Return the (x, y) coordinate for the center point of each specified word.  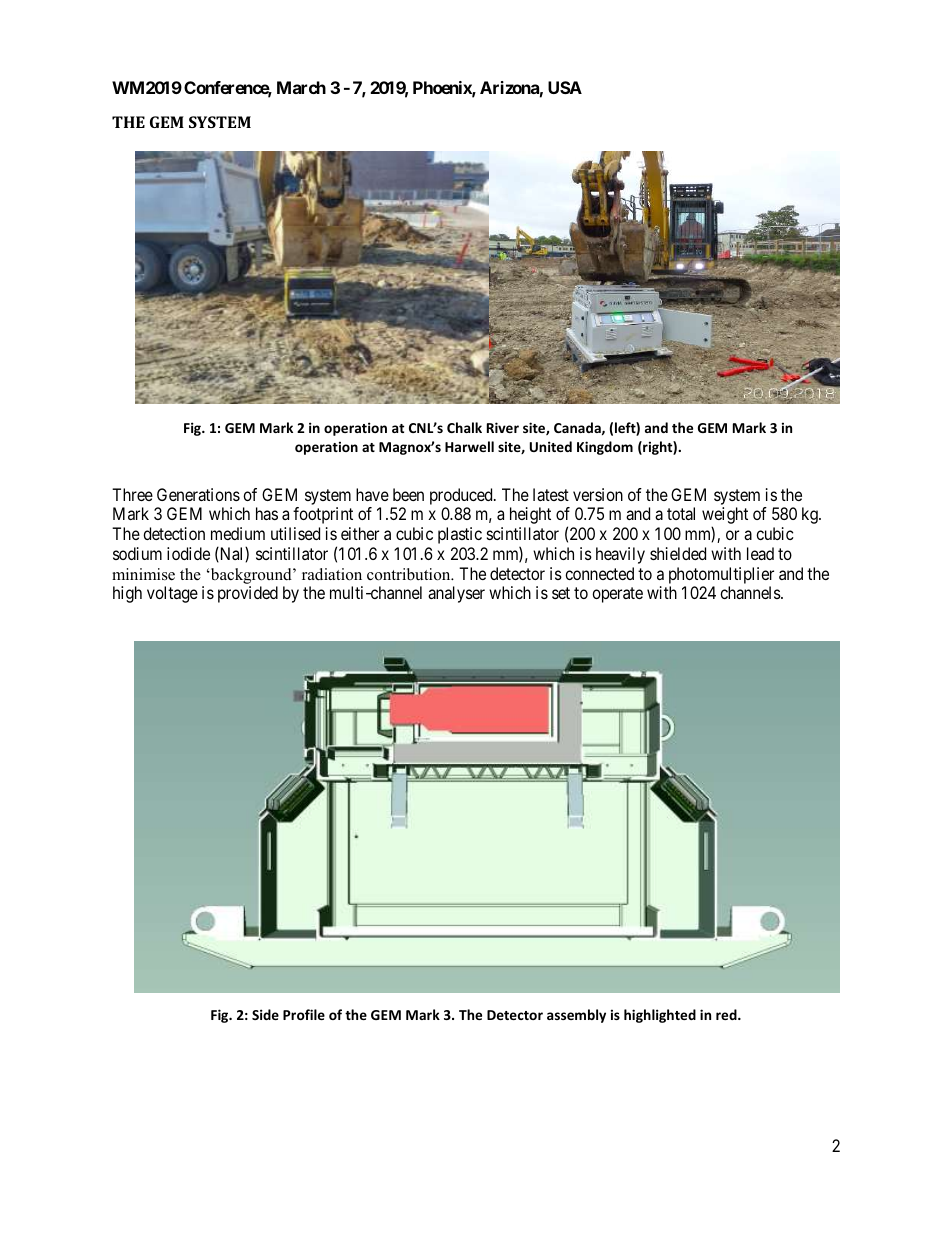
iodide (188, 553)
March (301, 87)
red (727, 1014)
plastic (460, 535)
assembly (576, 1016)
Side (265, 1014)
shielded (678, 553)
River (503, 427)
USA (565, 87)
